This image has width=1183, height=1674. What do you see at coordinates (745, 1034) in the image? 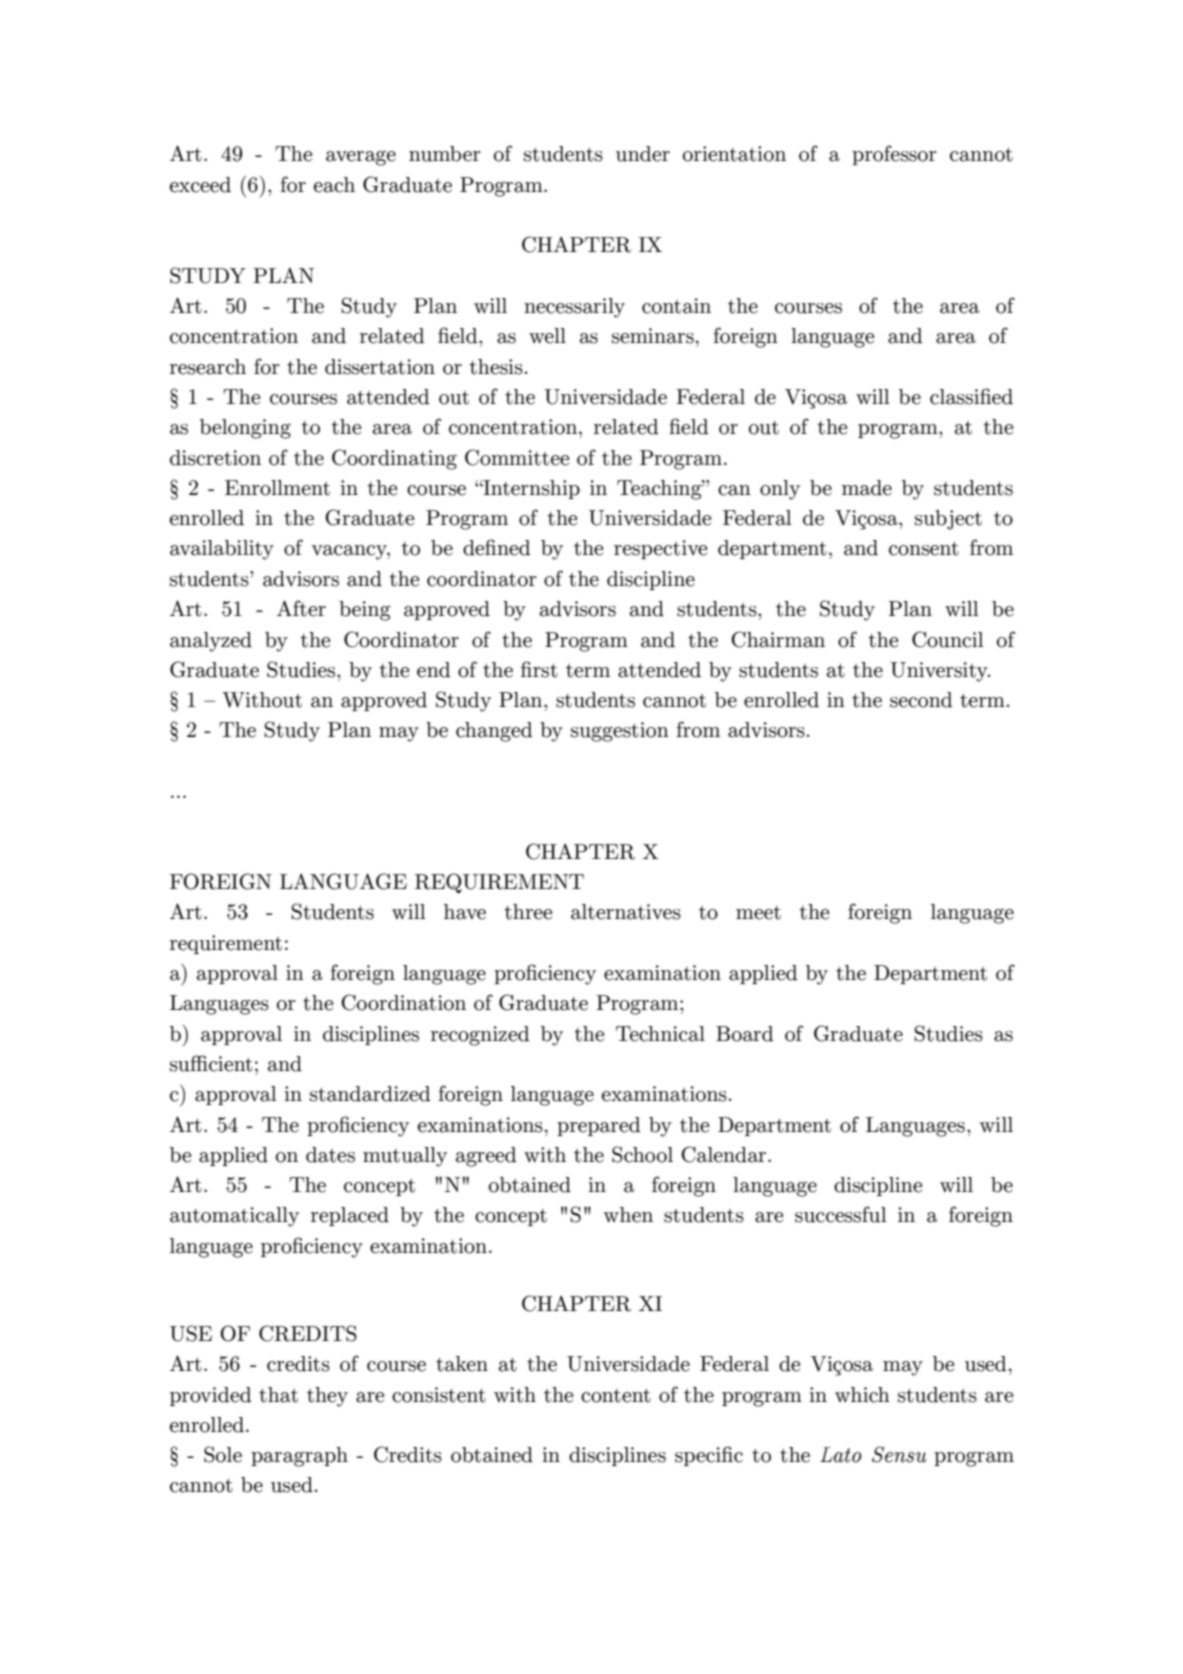
I see `Board` at bounding box center [745, 1034].
